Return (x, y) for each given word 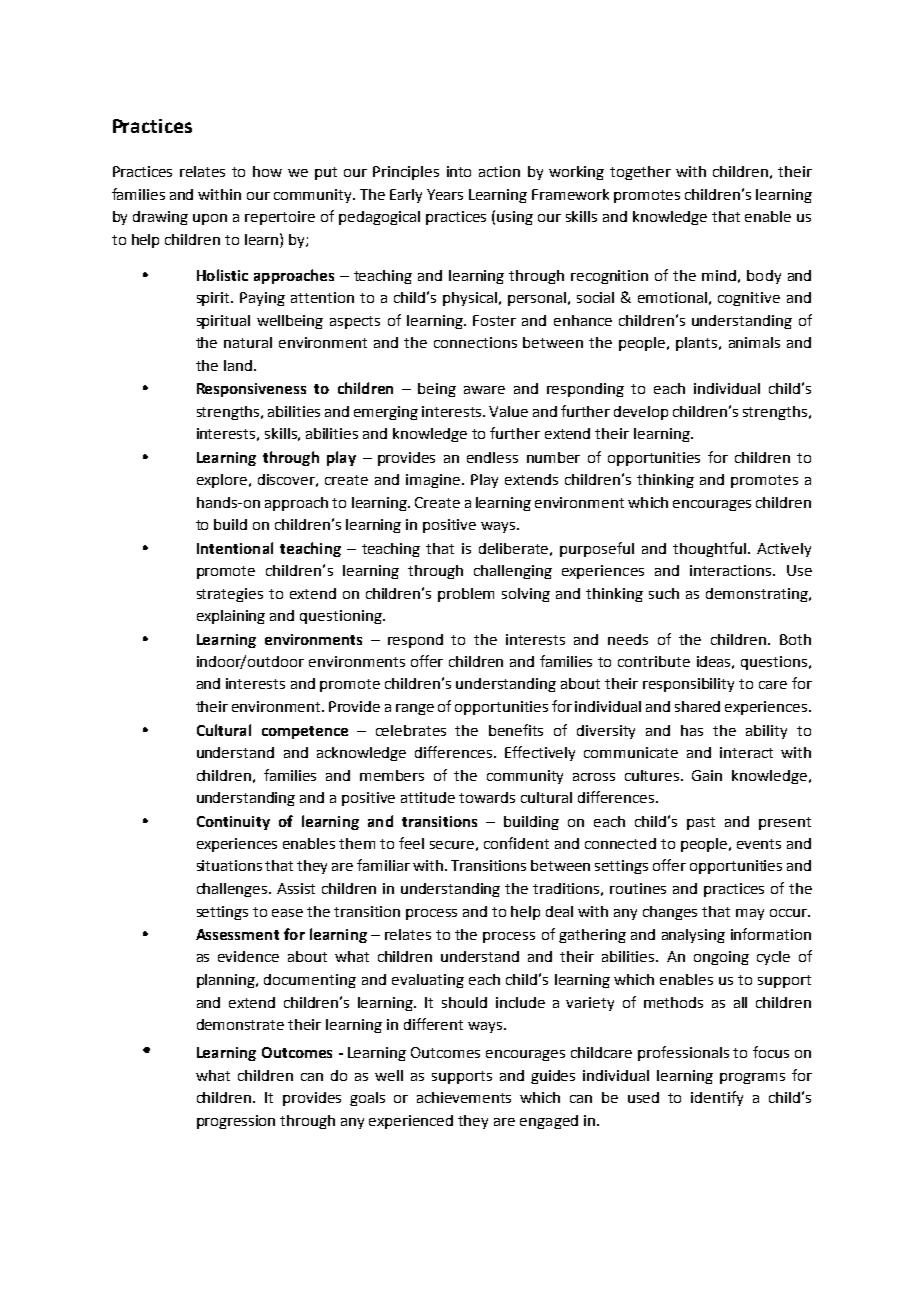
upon (210, 219)
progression (236, 1122)
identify (717, 1098)
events (759, 844)
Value (508, 411)
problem (466, 595)
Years (445, 194)
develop (641, 413)
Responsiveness (251, 390)
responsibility (688, 685)
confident (516, 843)
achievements (464, 1097)
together (640, 173)
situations (229, 865)
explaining (231, 617)
